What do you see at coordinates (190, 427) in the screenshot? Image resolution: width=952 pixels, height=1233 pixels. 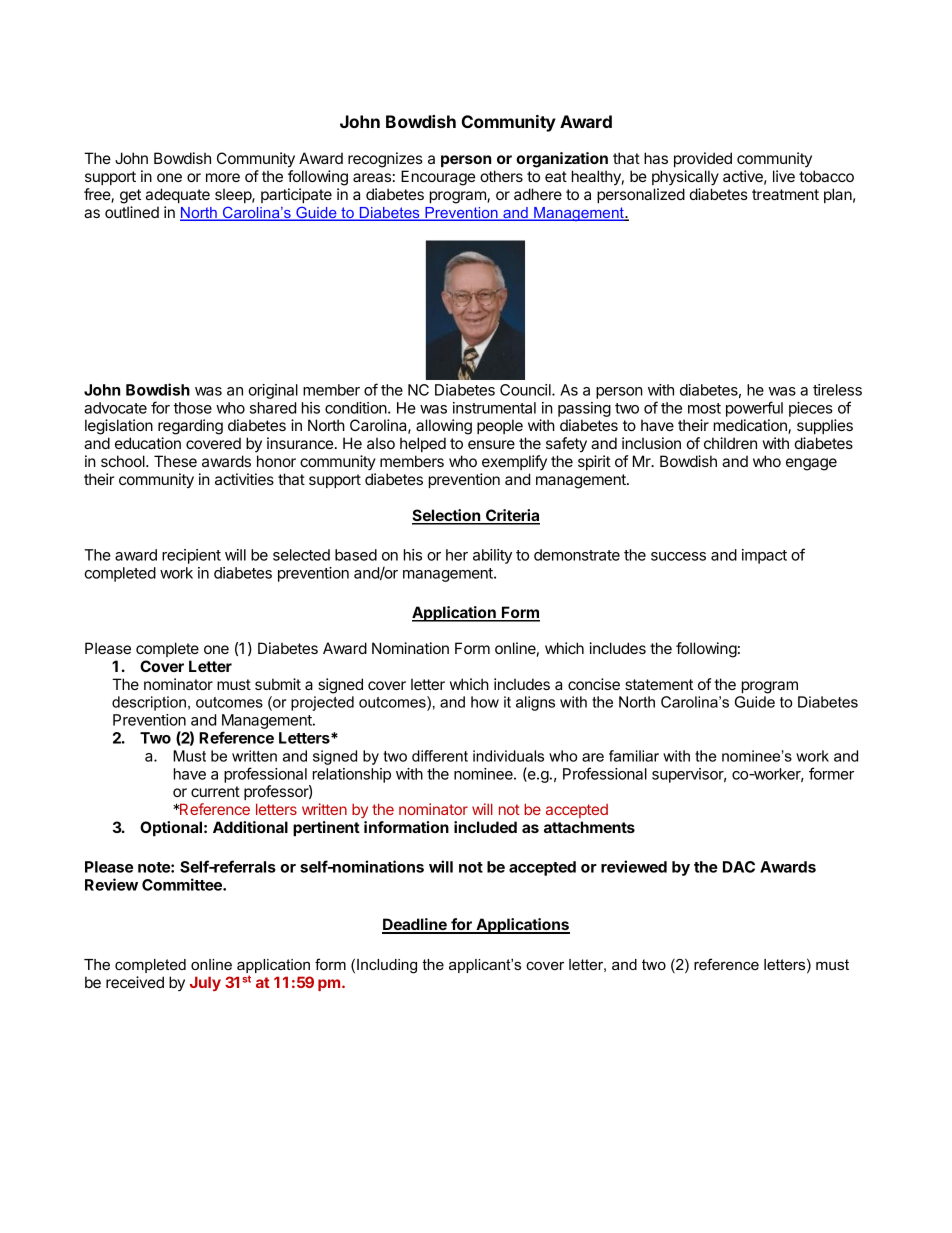 I see `regarding` at bounding box center [190, 427].
